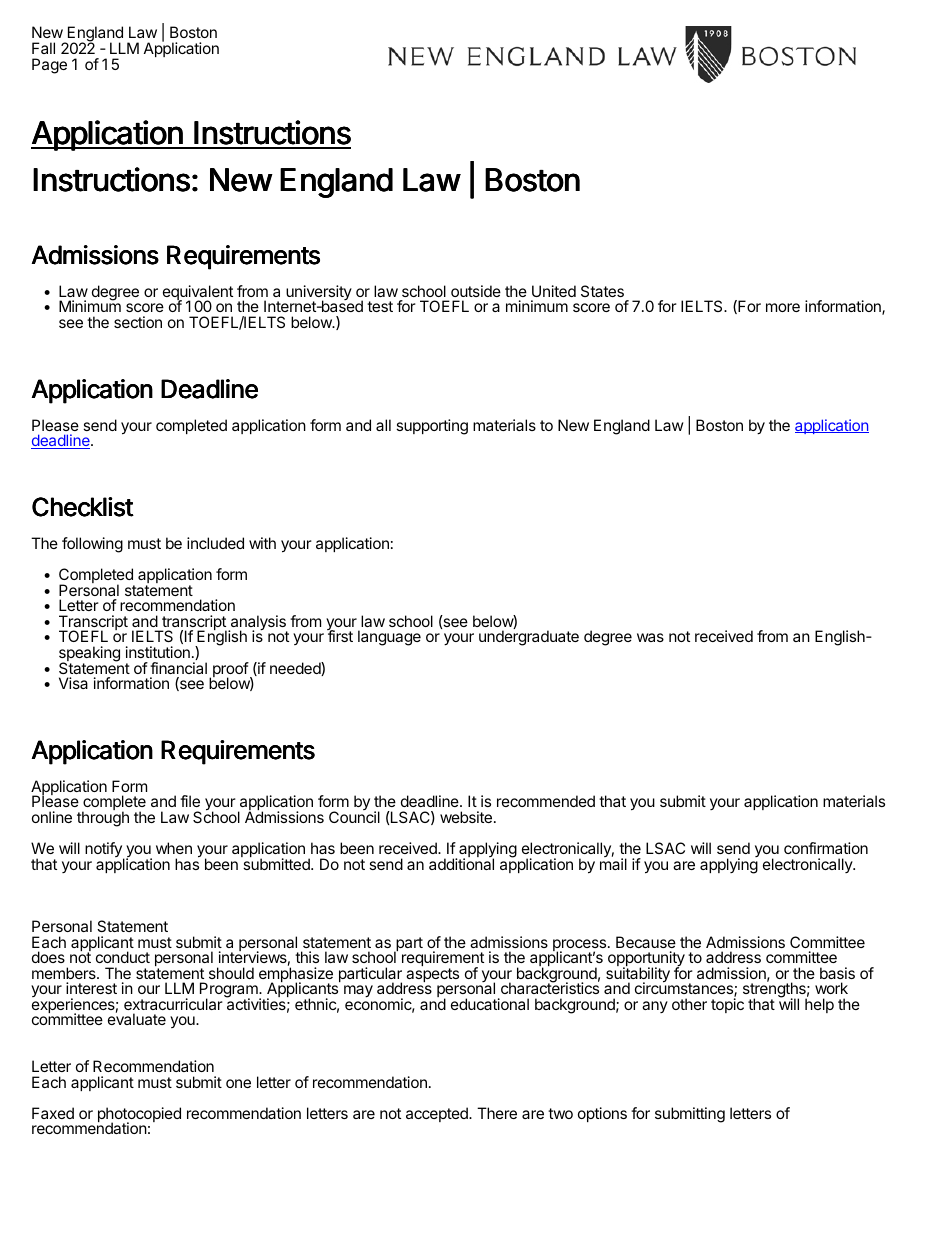  What do you see at coordinates (92, 545) in the screenshot?
I see `following` at bounding box center [92, 545].
